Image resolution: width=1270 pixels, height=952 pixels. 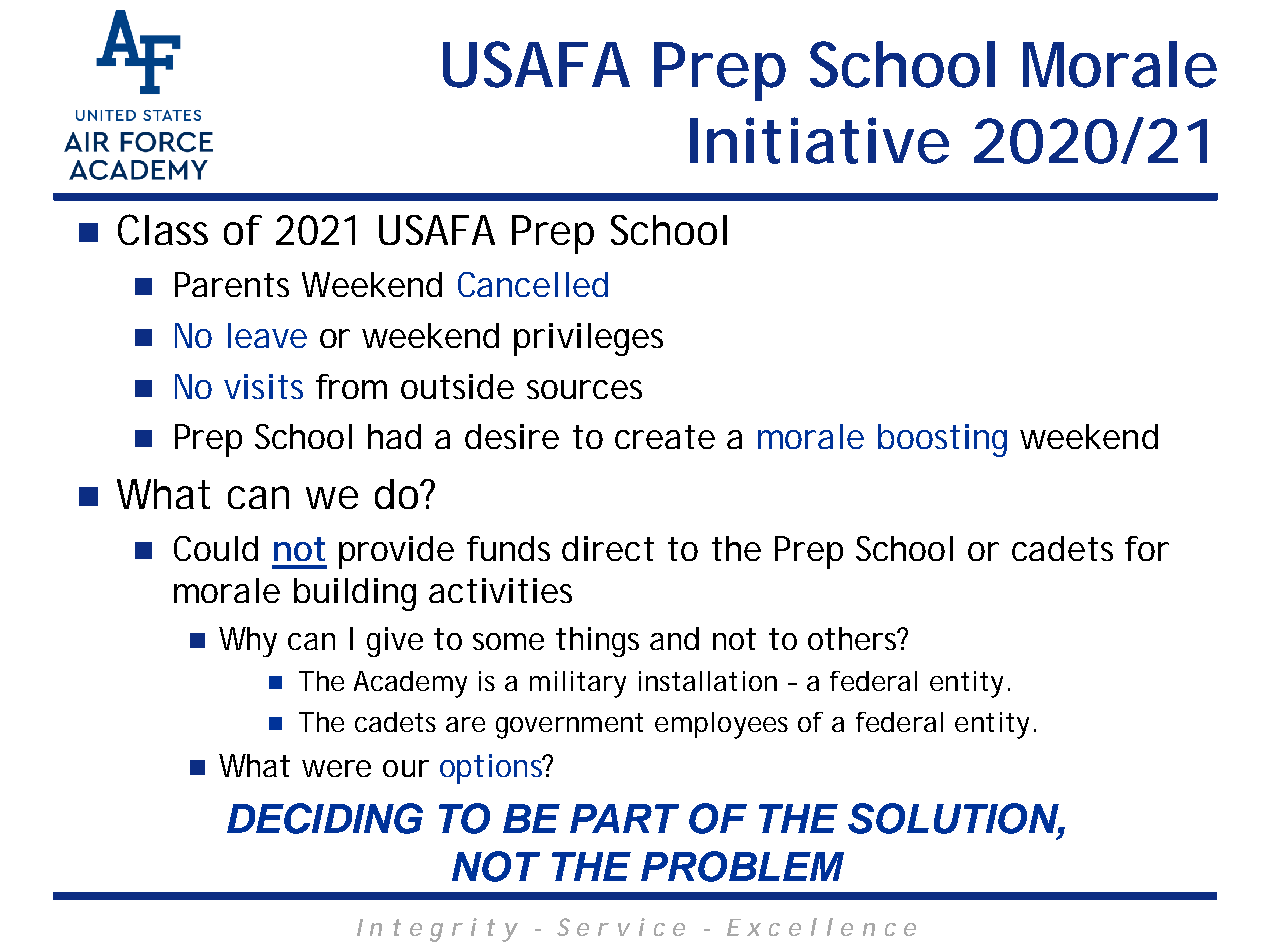 I want to click on PROBLEM, so click(x=742, y=866).
